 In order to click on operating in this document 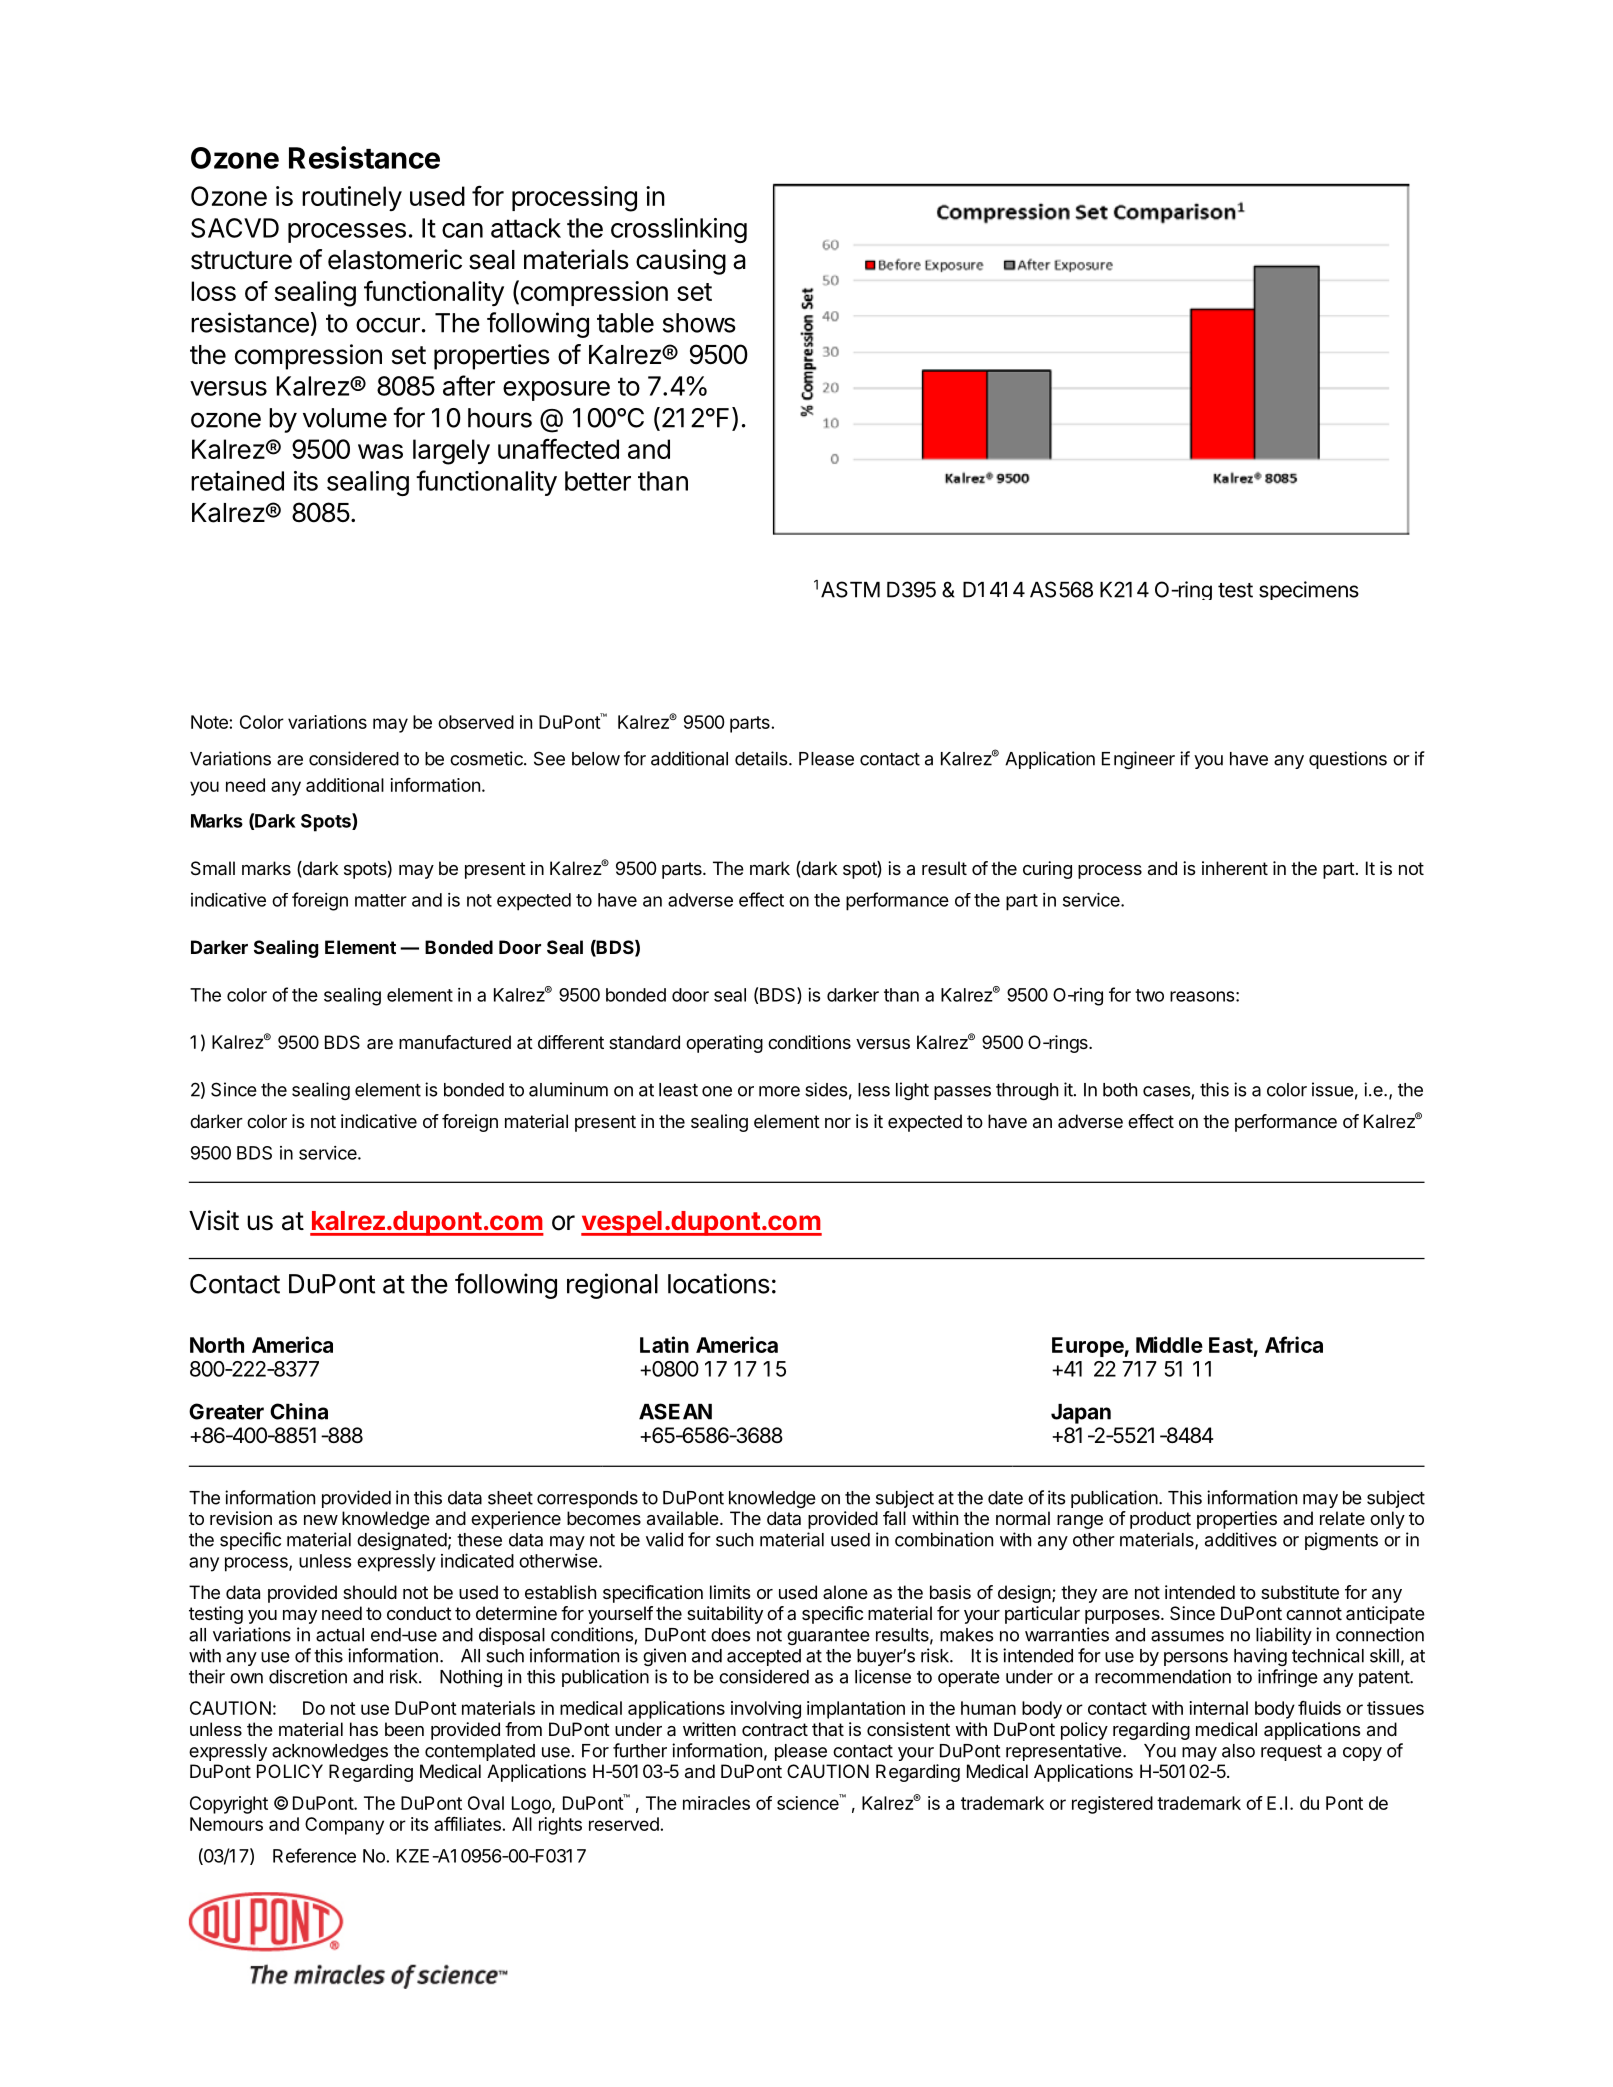, I will do `click(724, 1044)`.
